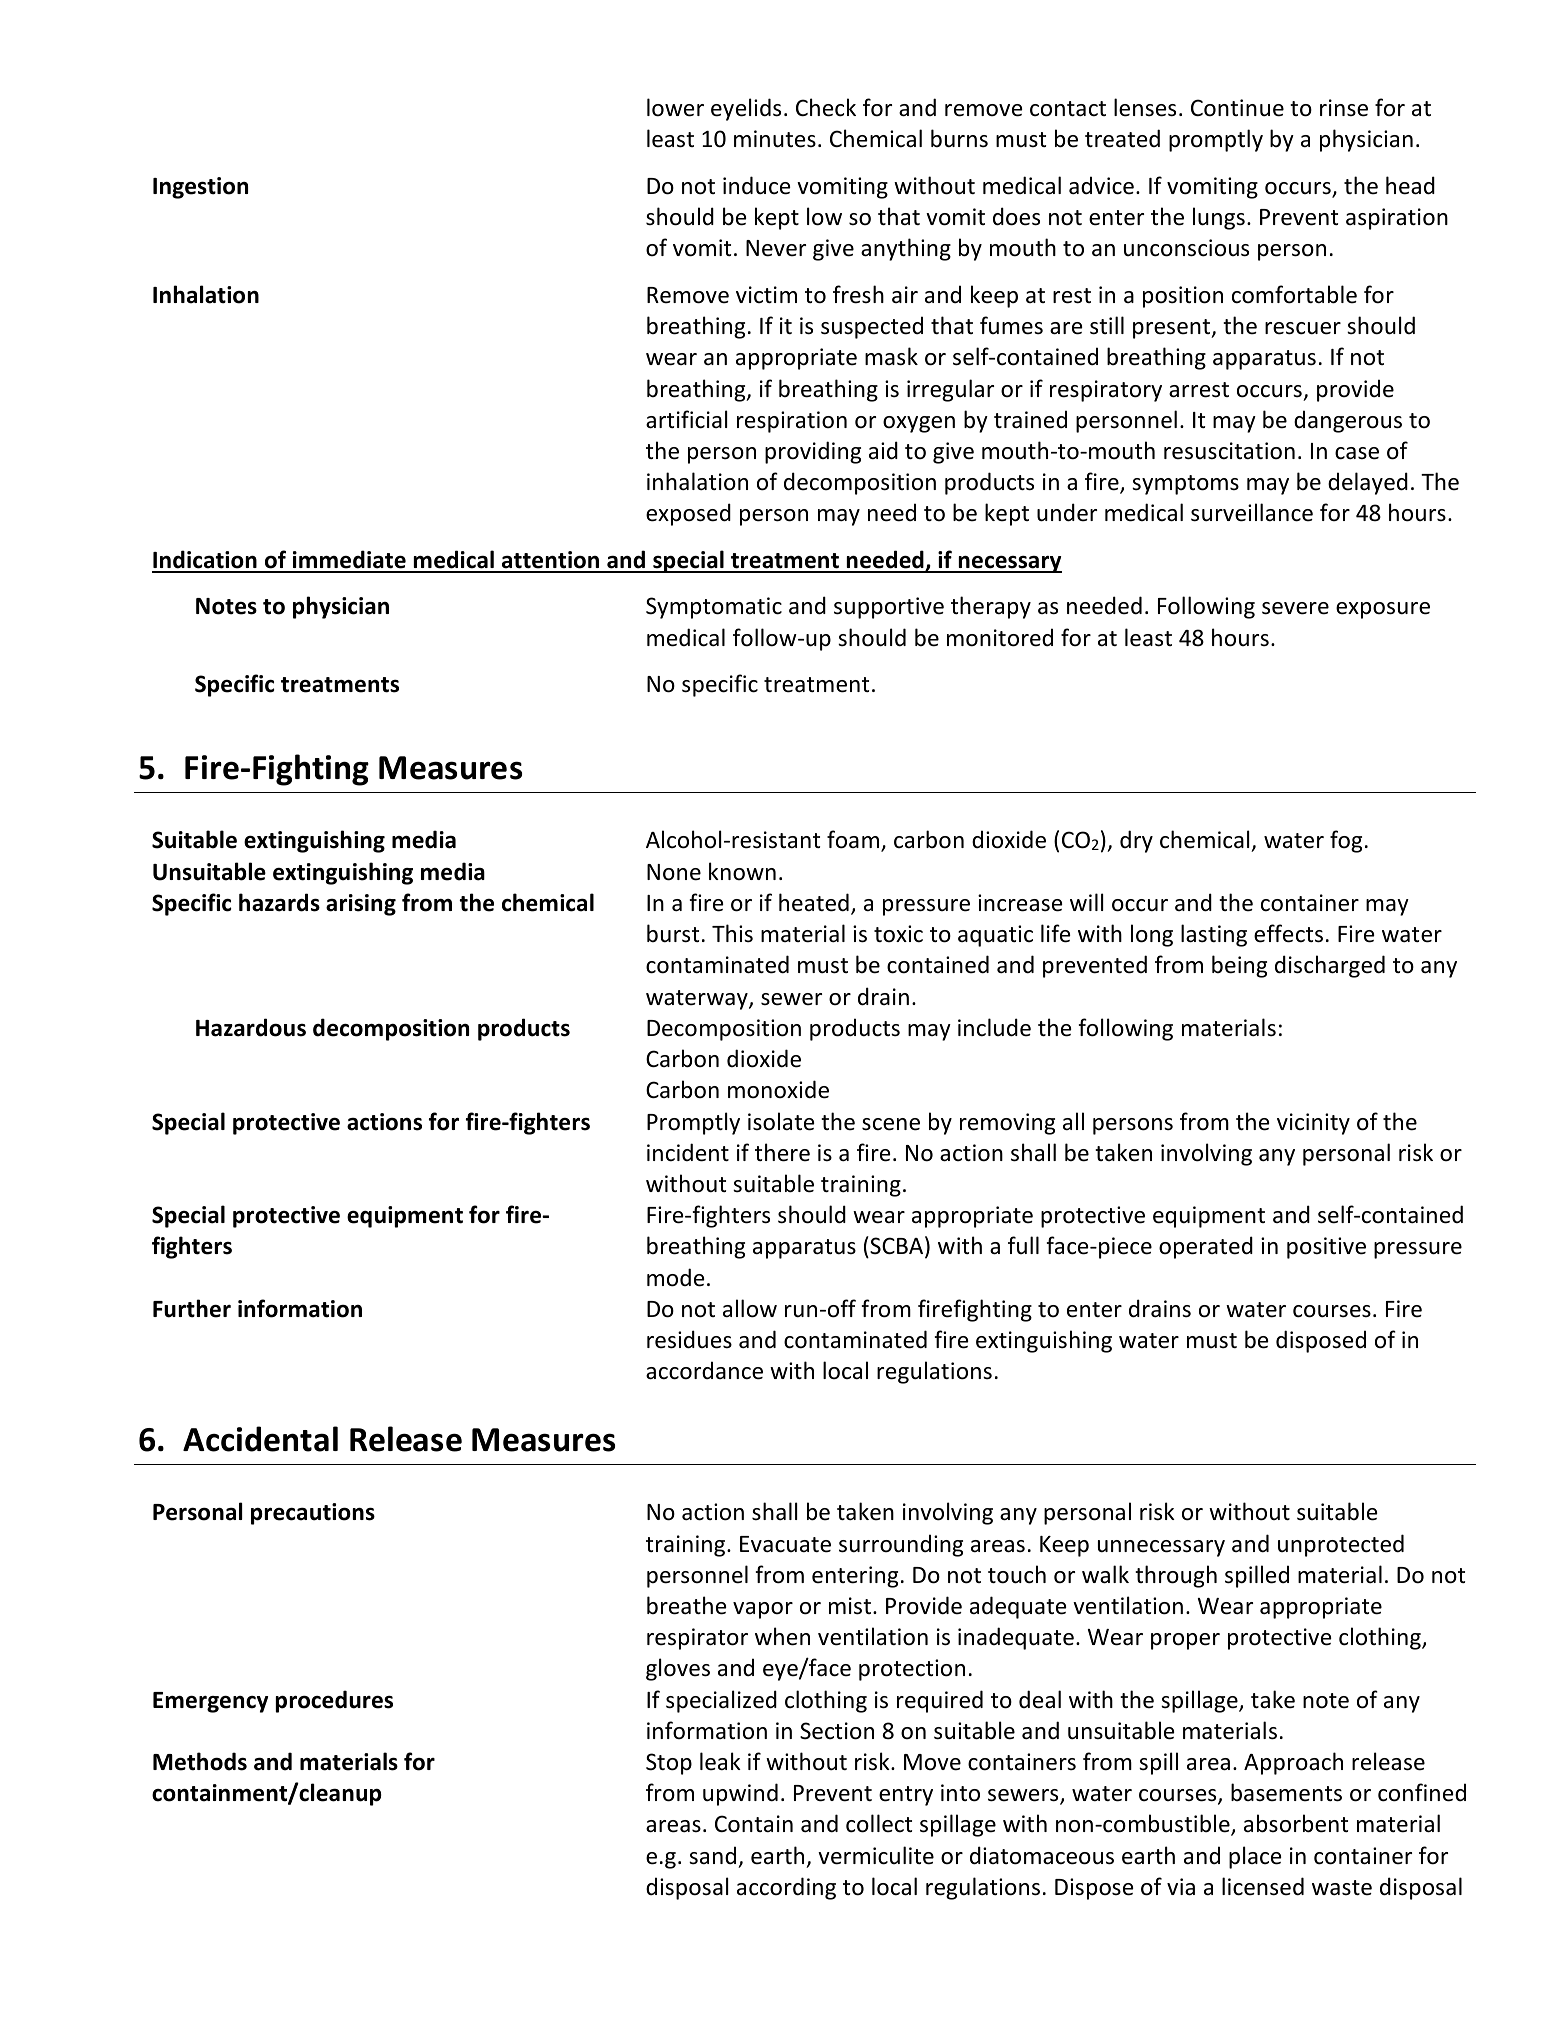  Describe the element at coordinates (1239, 966) in the screenshot. I see `being` at that location.
